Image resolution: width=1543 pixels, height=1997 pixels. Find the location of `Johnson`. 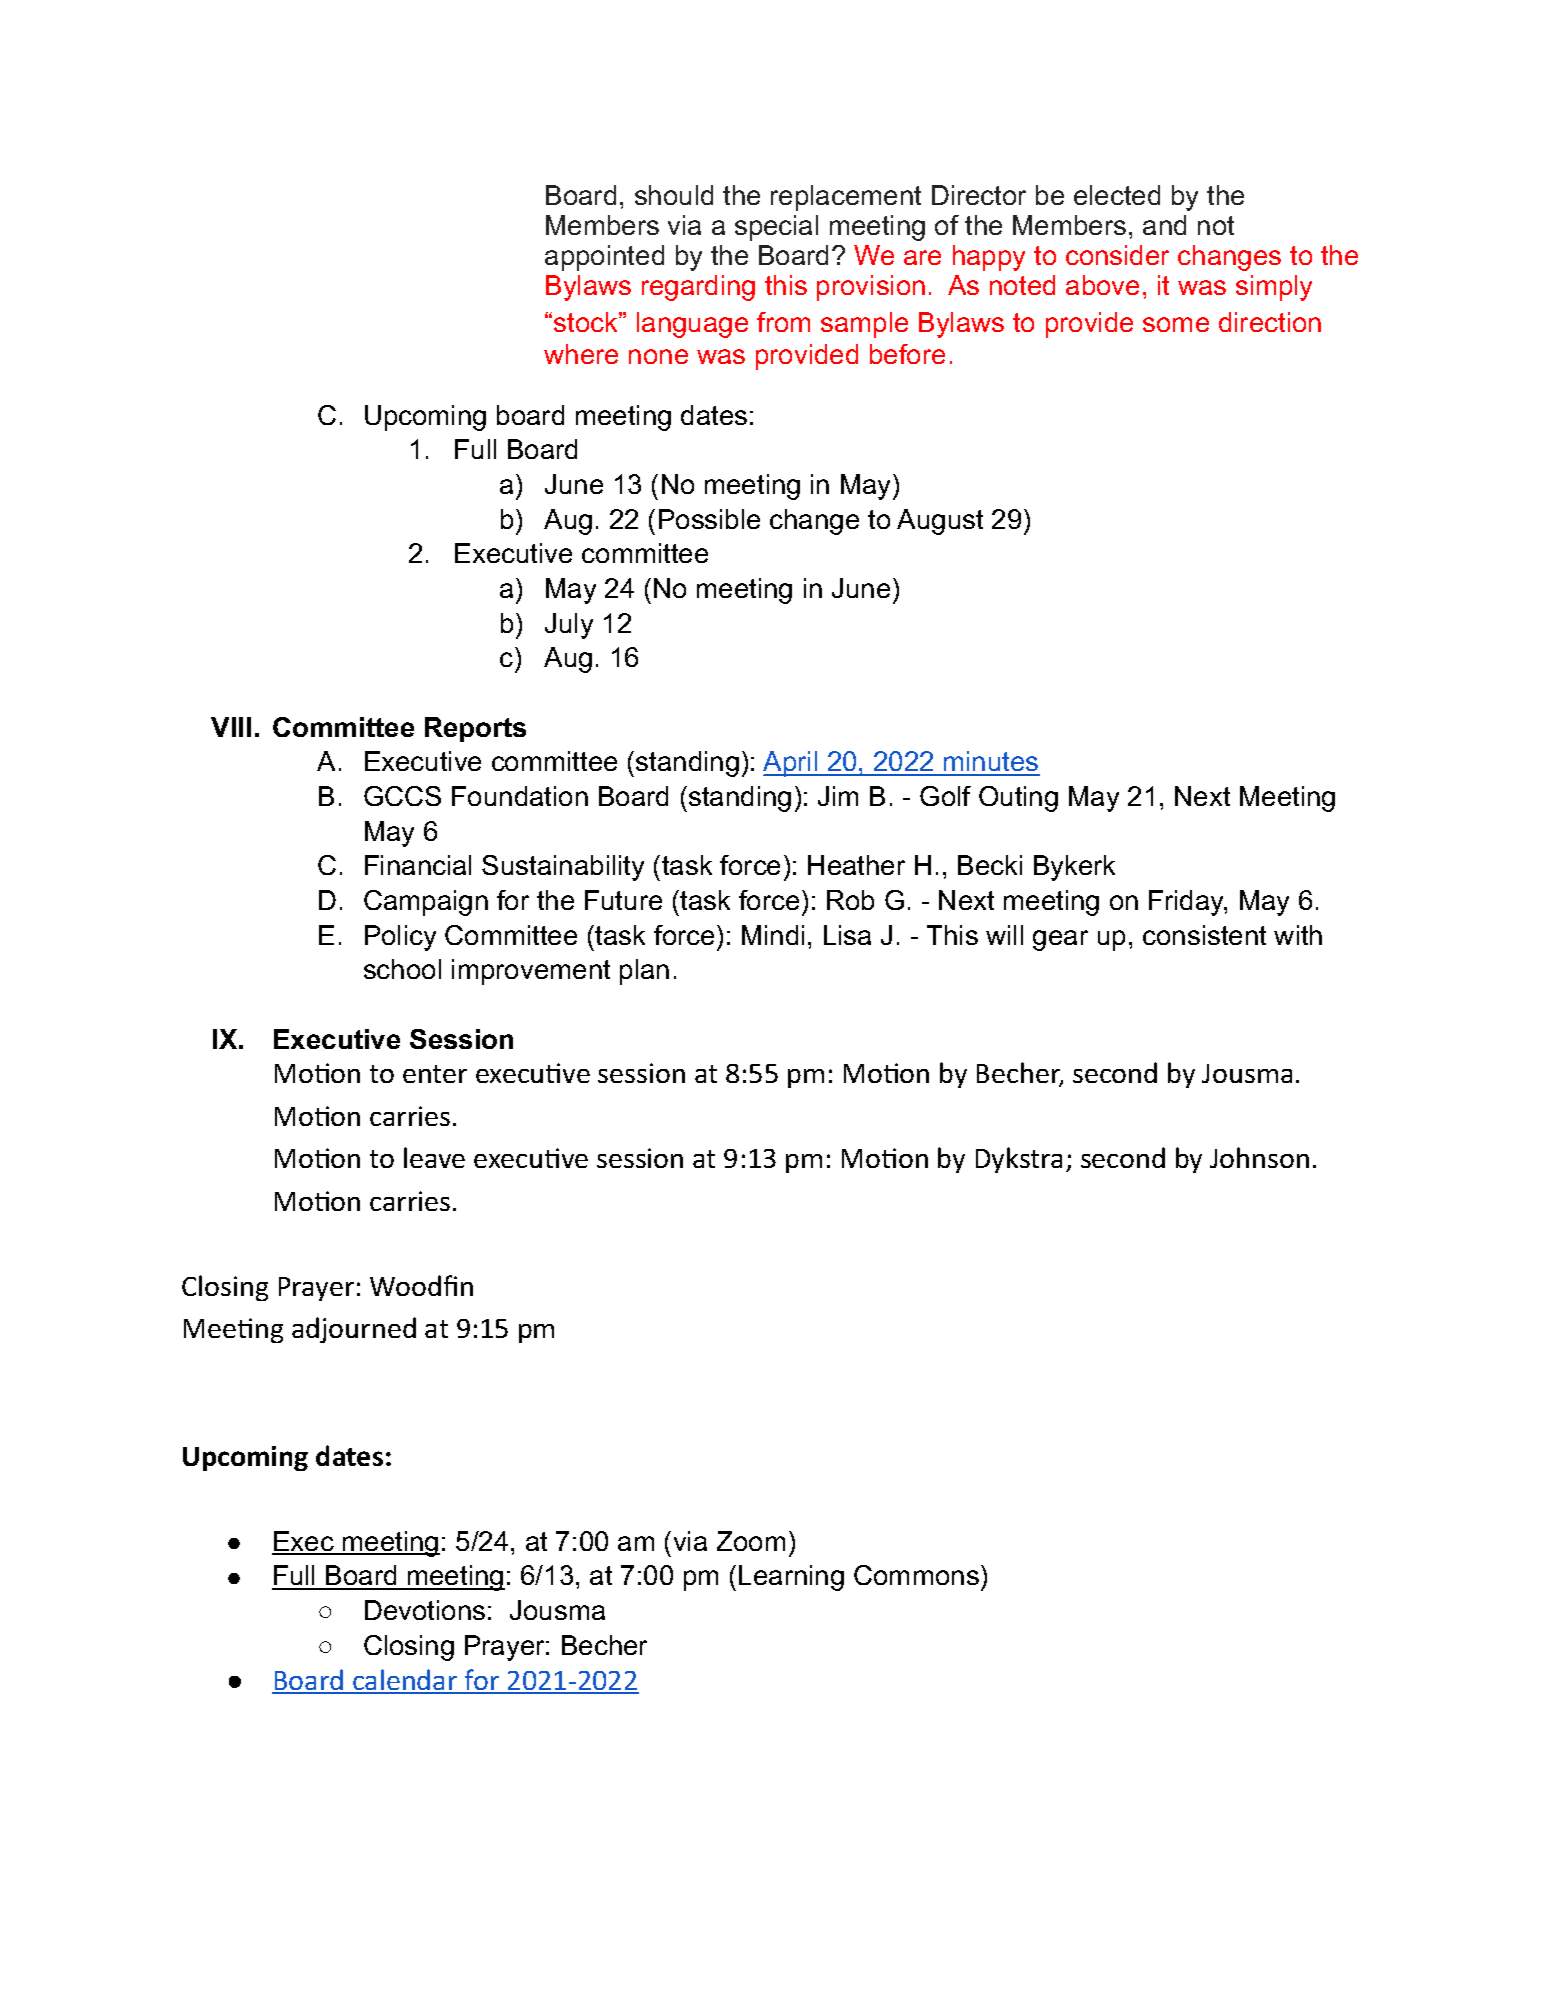

Johnson is located at coordinates (1259, 1157).
